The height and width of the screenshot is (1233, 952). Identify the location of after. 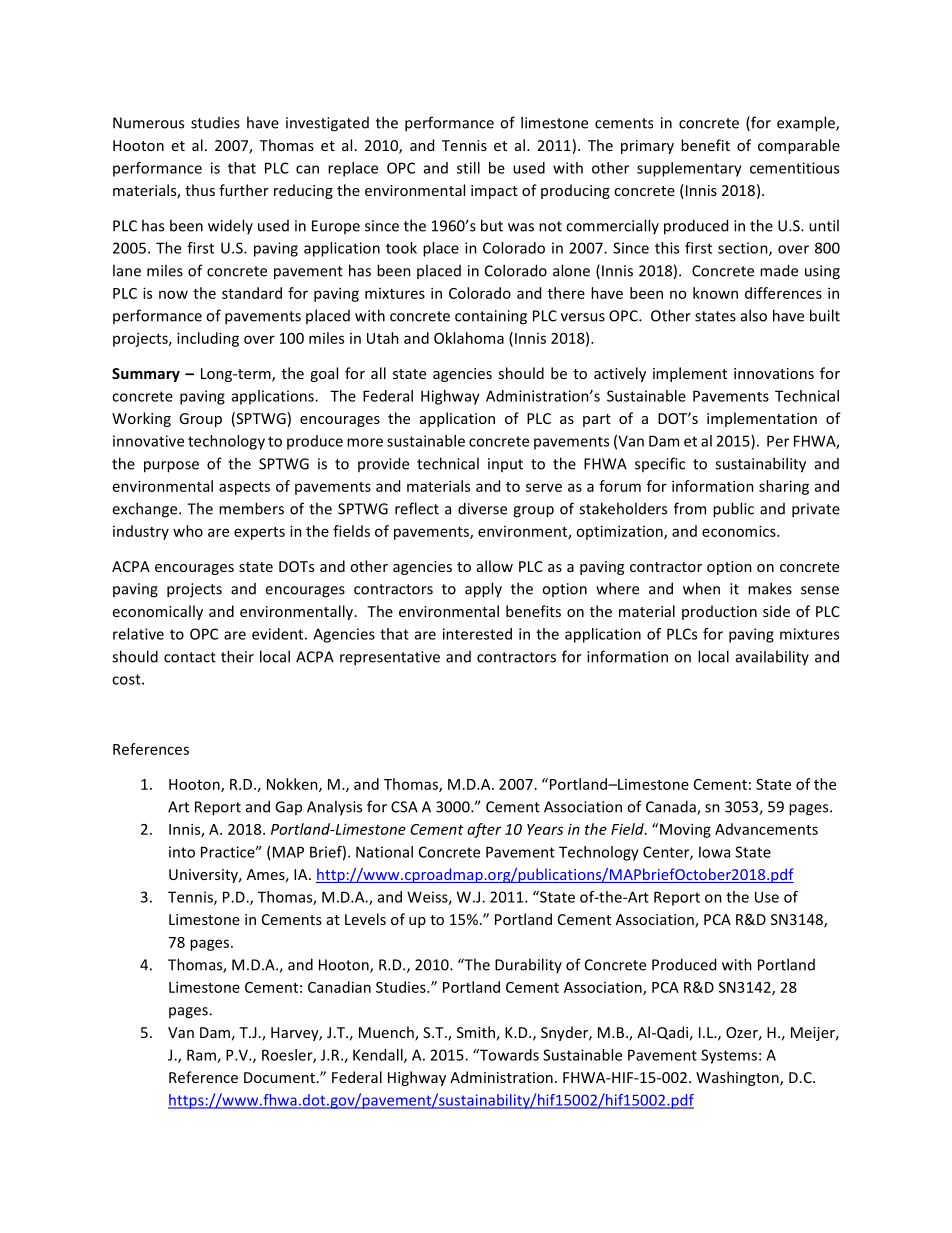
(484, 830).
